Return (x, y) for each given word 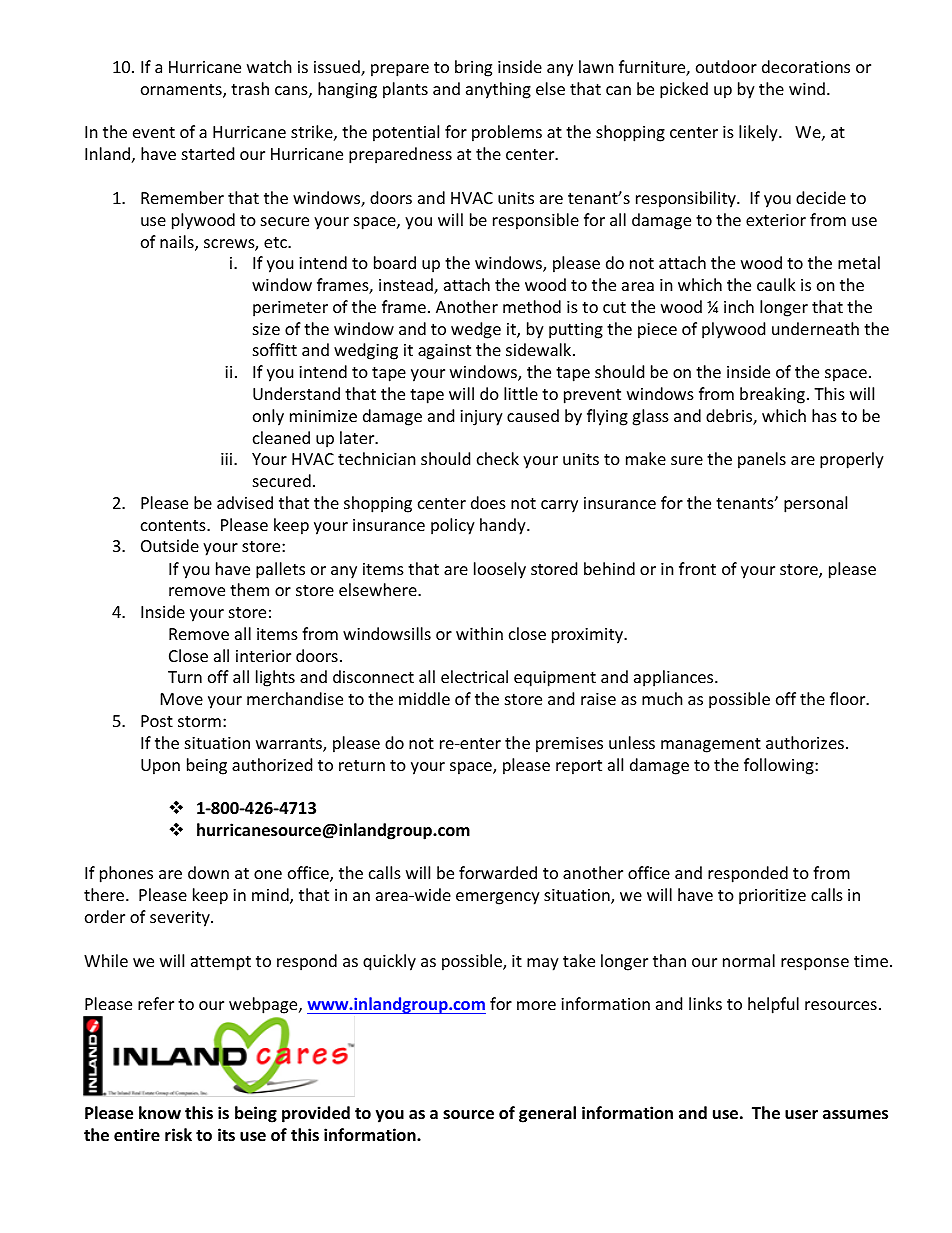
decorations (806, 66)
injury (481, 418)
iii (226, 459)
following (780, 766)
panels (762, 460)
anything (498, 90)
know (160, 1112)
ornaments (182, 91)
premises (569, 745)
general (547, 1114)
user (801, 1115)
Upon (160, 767)
